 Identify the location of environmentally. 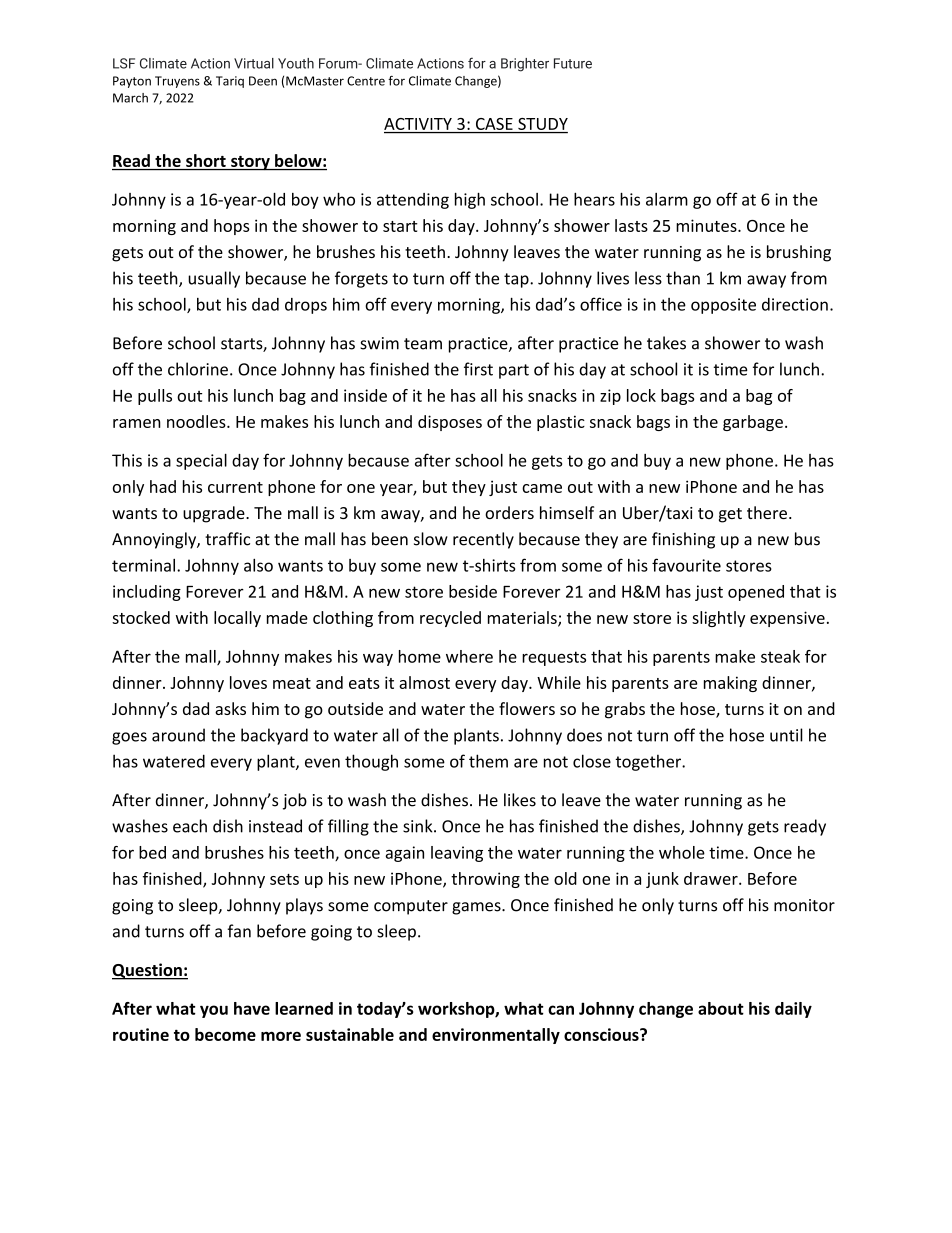
(496, 1036).
